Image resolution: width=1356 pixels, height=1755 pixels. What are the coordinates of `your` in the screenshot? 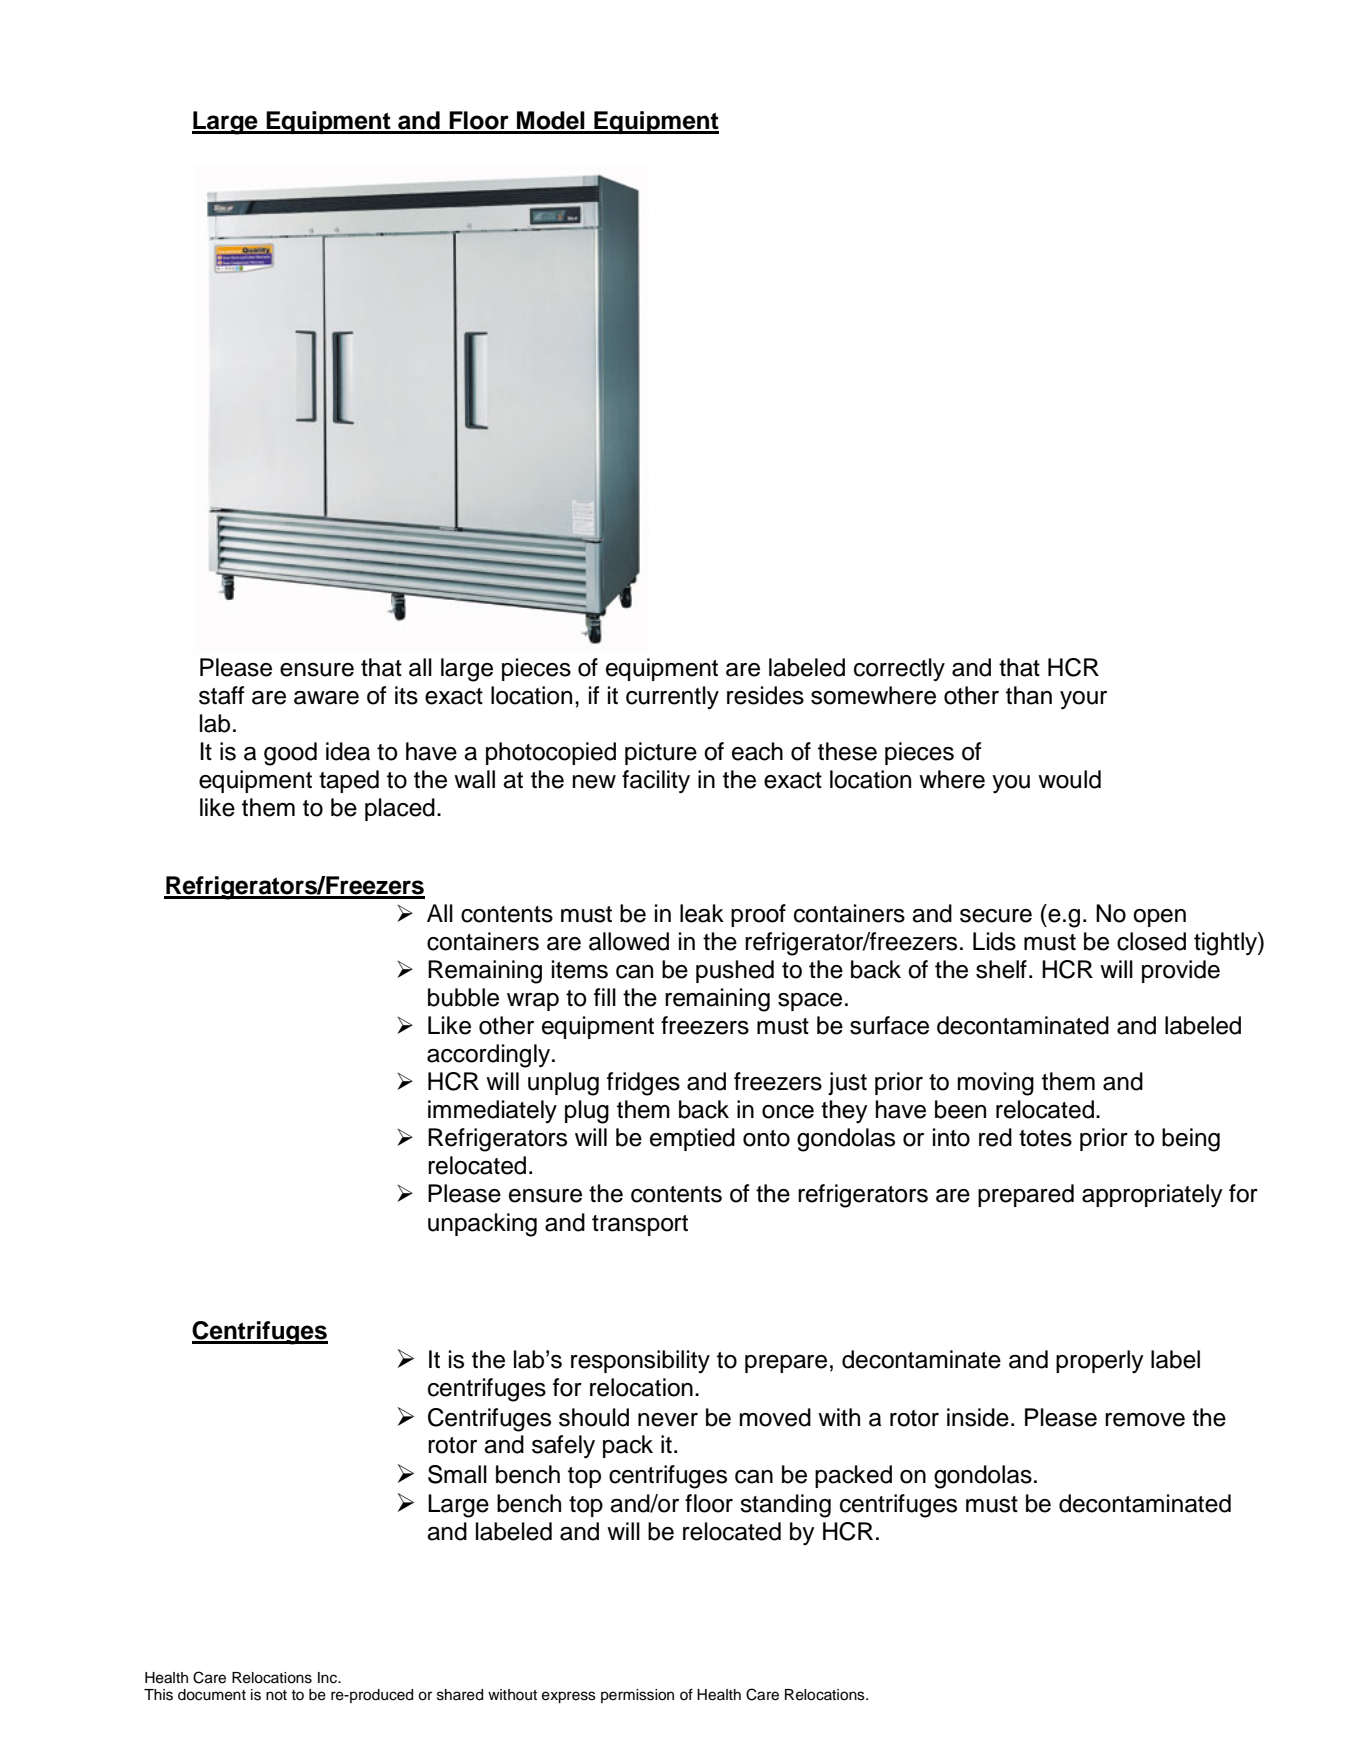 It's located at (1083, 700).
